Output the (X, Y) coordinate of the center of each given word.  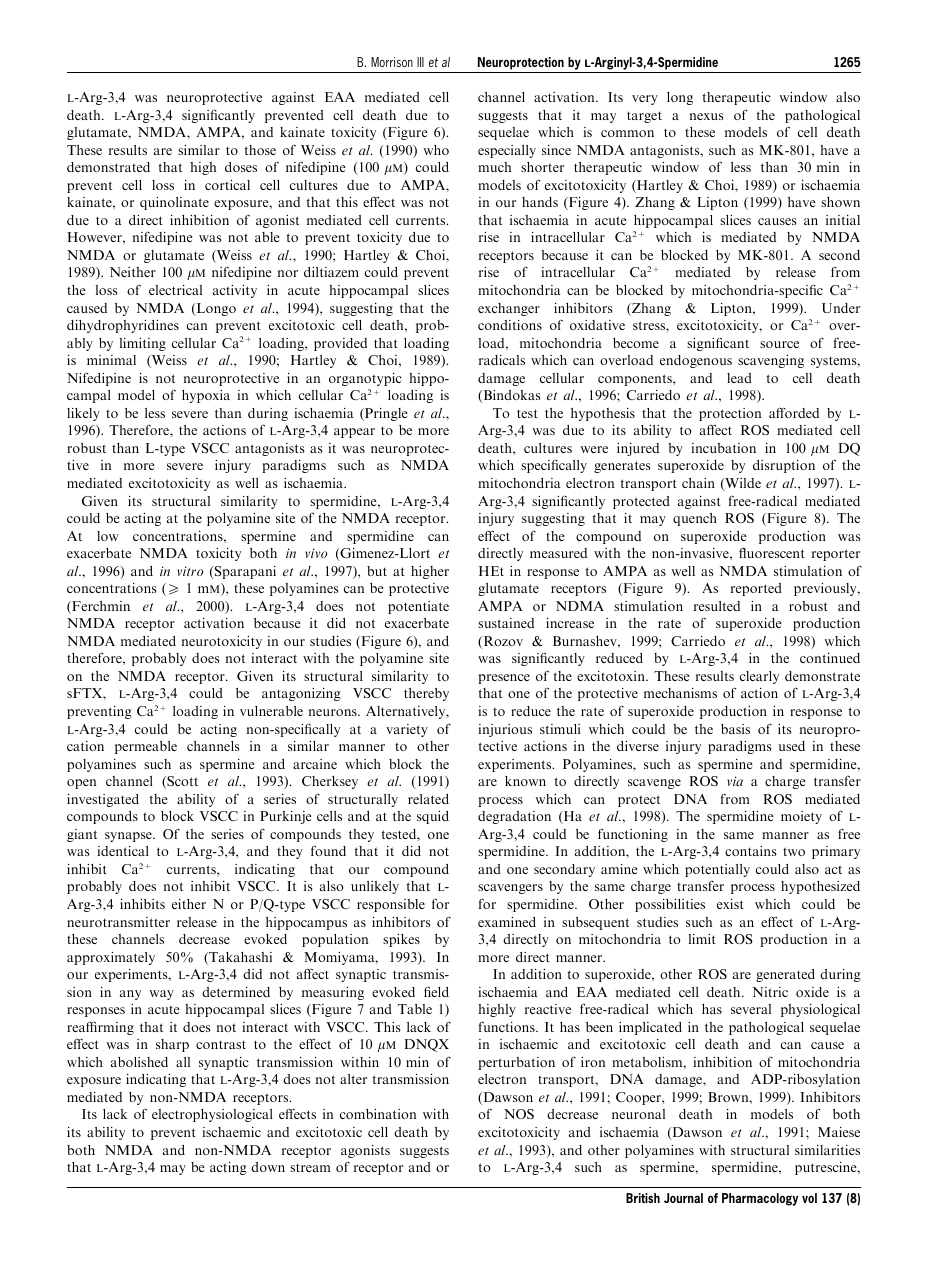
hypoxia (206, 396)
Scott (181, 782)
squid (433, 817)
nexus (707, 116)
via (735, 781)
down (268, 1167)
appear (354, 433)
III (420, 62)
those (260, 150)
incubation (723, 448)
